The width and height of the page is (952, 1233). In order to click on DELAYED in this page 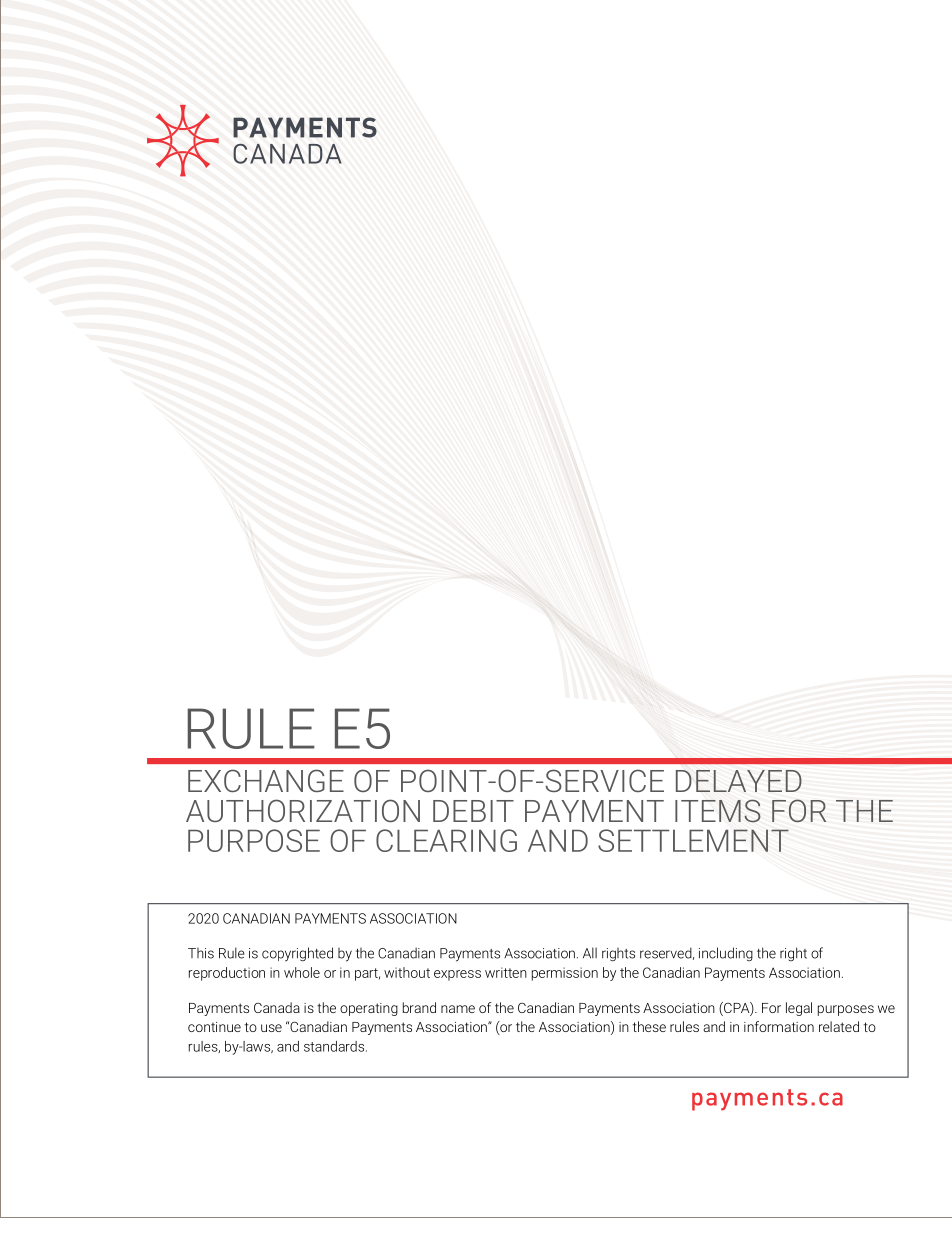, I will do `click(739, 781)`.
